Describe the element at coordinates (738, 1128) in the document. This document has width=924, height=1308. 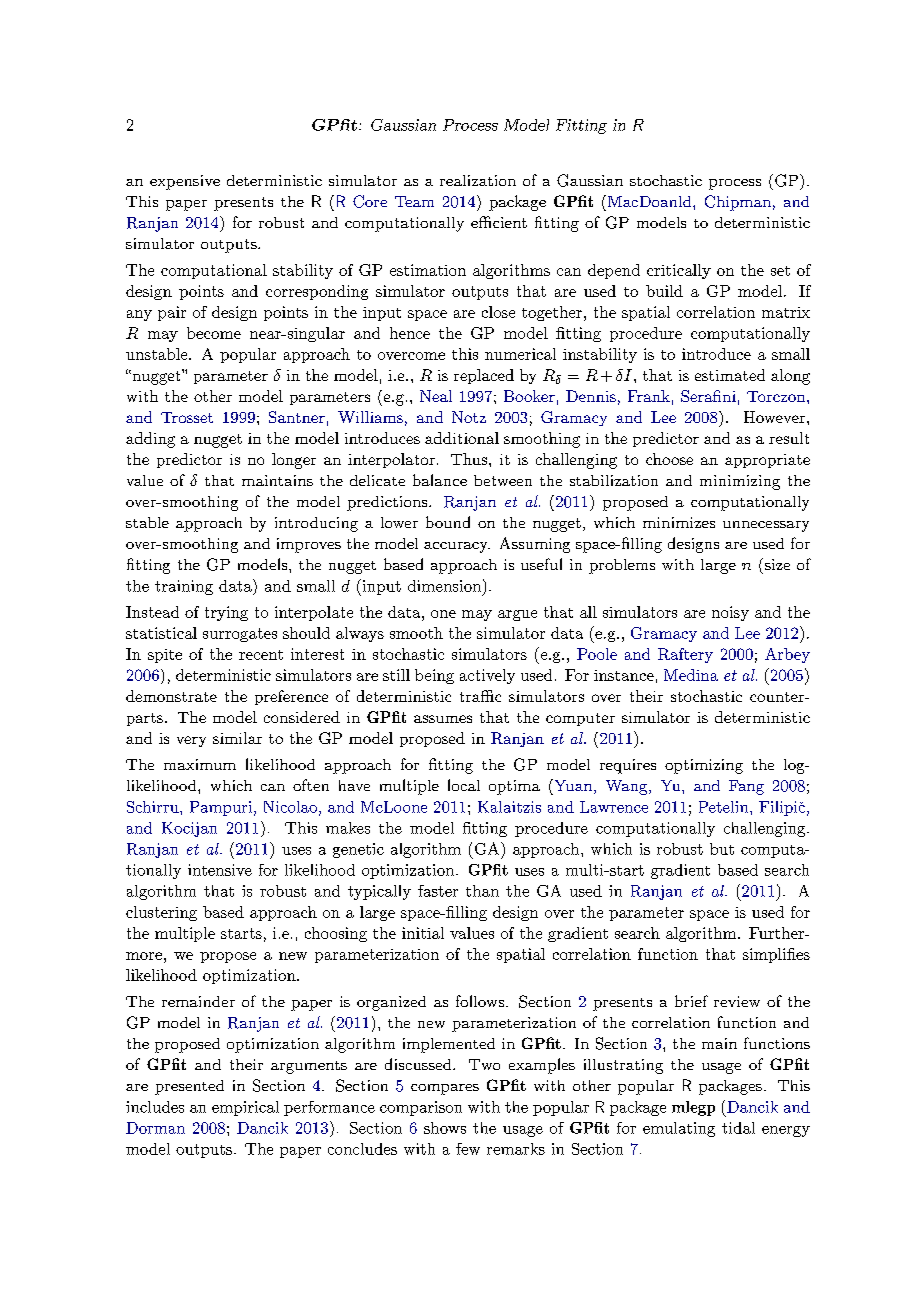
I see `tidal` at that location.
